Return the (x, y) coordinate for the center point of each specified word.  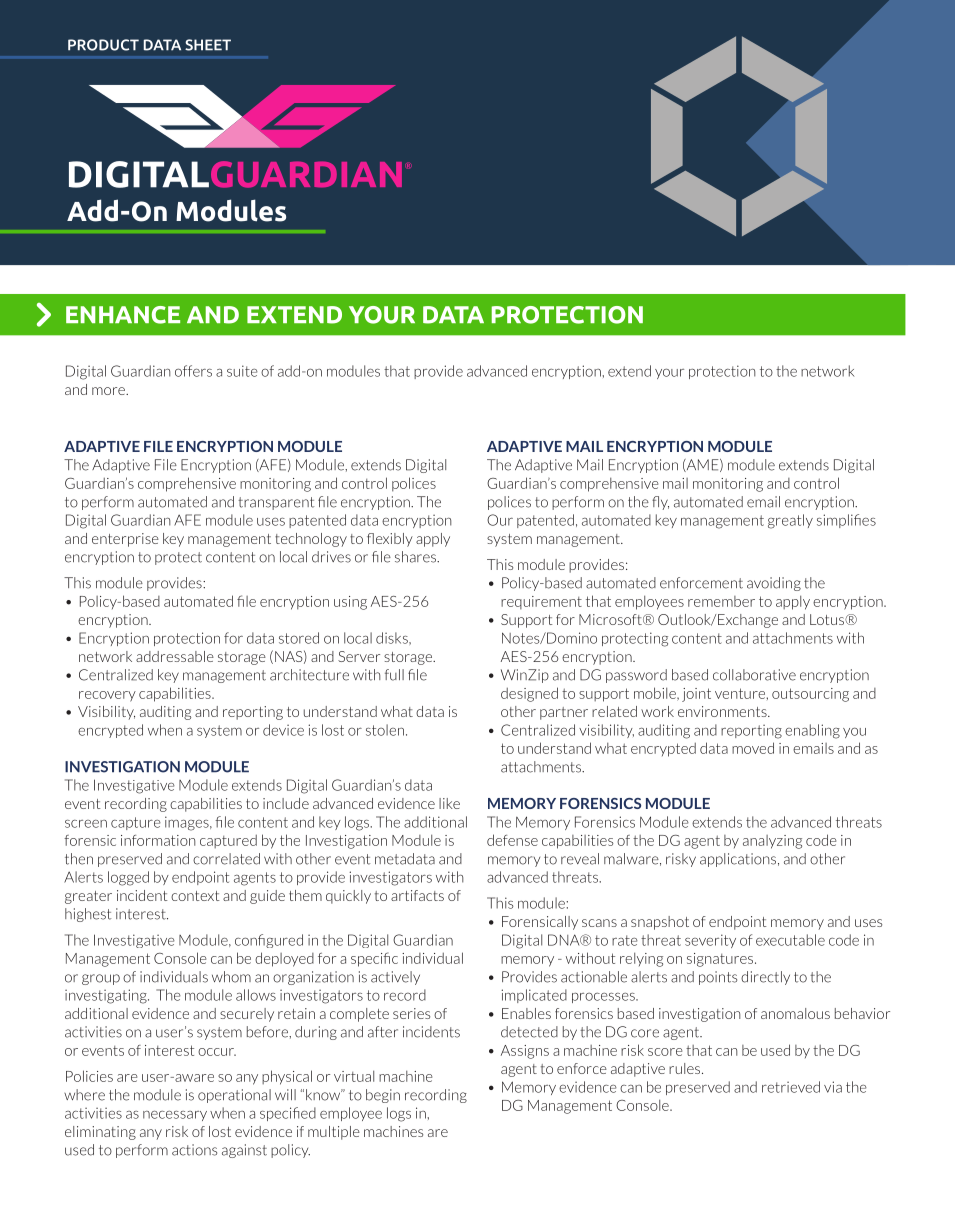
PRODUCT (103, 45)
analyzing (772, 842)
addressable (175, 656)
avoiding (774, 584)
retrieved (791, 1087)
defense (512, 840)
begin (383, 1096)
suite (242, 371)
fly (660, 503)
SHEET (208, 45)
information (158, 840)
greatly (790, 521)
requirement (541, 602)
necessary (175, 1116)
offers (193, 371)
